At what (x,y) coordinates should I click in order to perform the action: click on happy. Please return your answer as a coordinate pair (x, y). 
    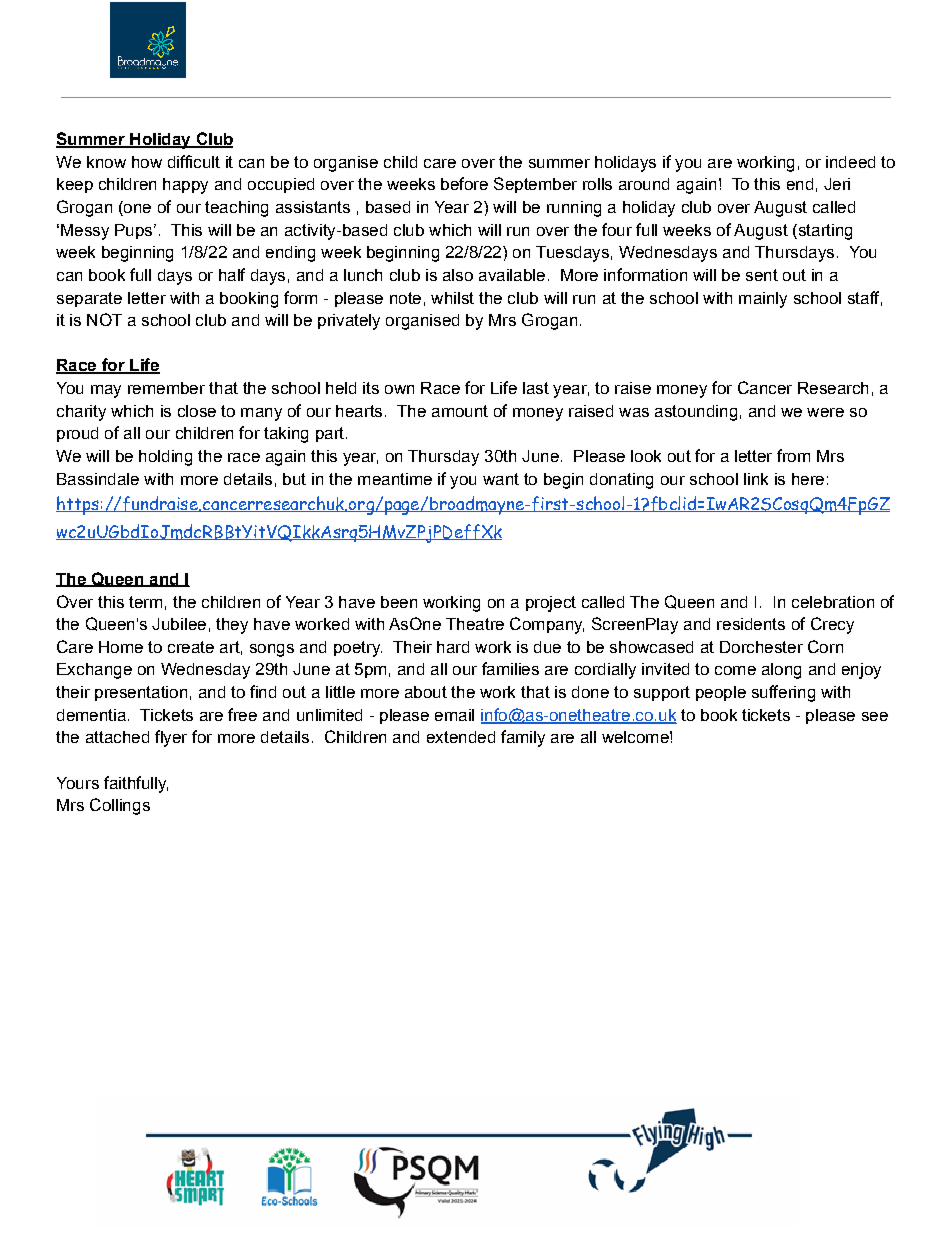
    Looking at the image, I should click on (185, 186).
